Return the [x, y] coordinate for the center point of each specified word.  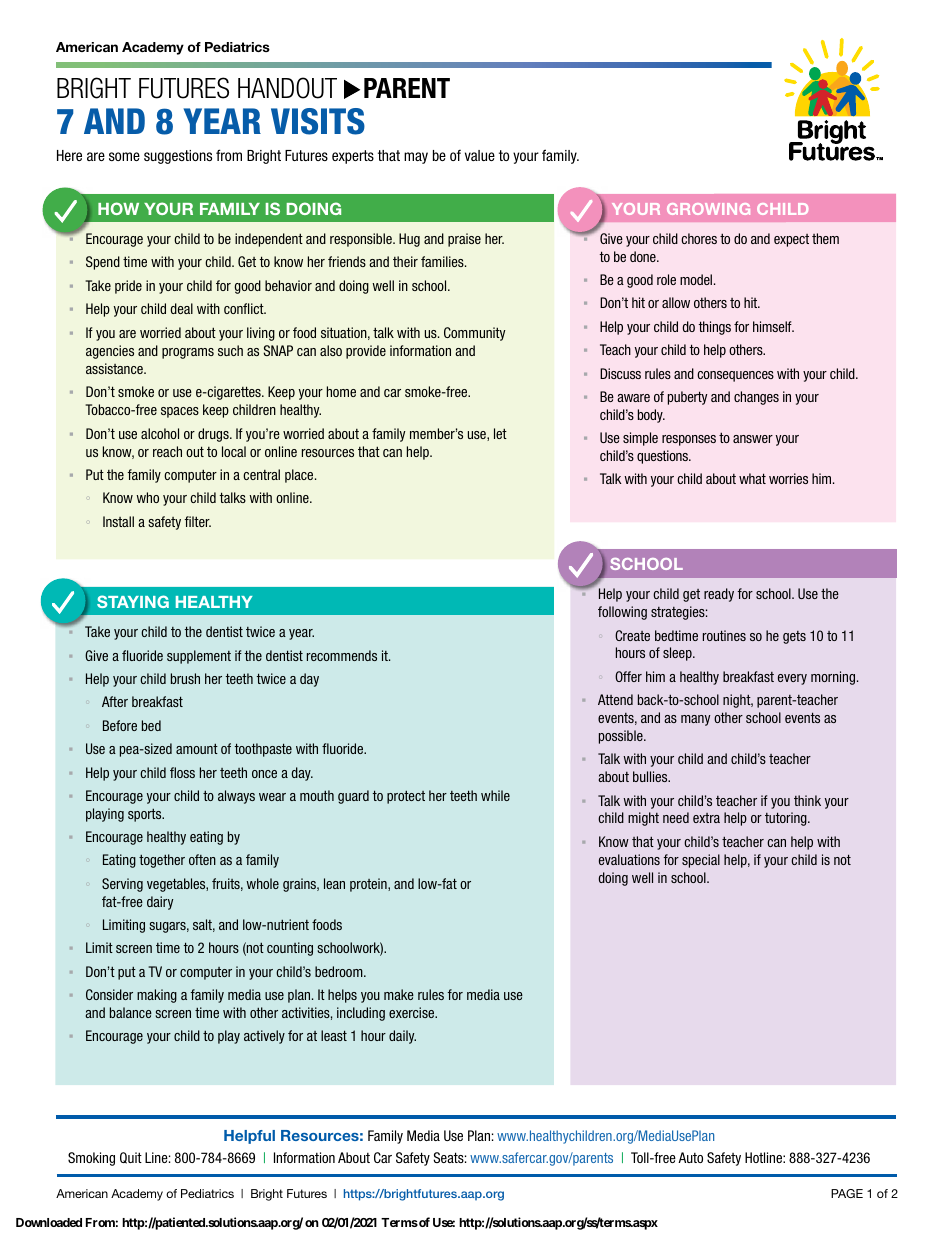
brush [185, 678]
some [124, 156]
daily [402, 1037]
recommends [342, 655]
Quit [131, 1158]
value [480, 155]
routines [724, 635]
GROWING [708, 209]
